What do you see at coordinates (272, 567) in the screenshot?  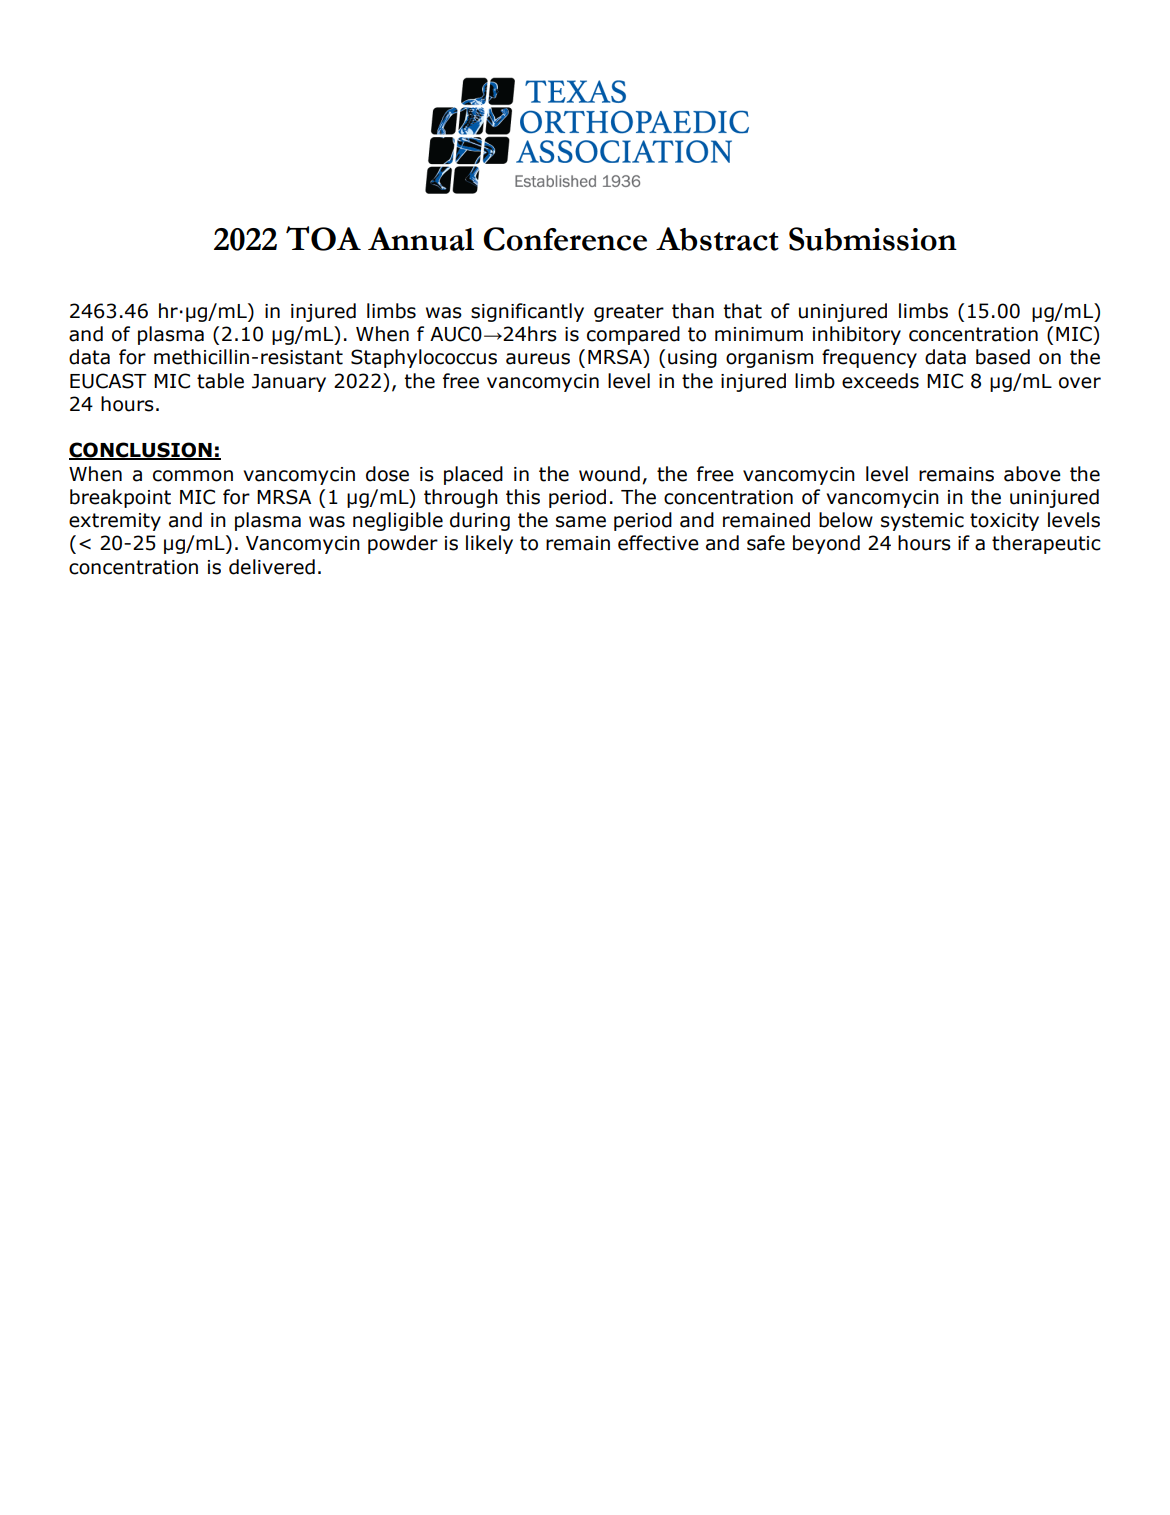 I see `delivered` at bounding box center [272, 567].
